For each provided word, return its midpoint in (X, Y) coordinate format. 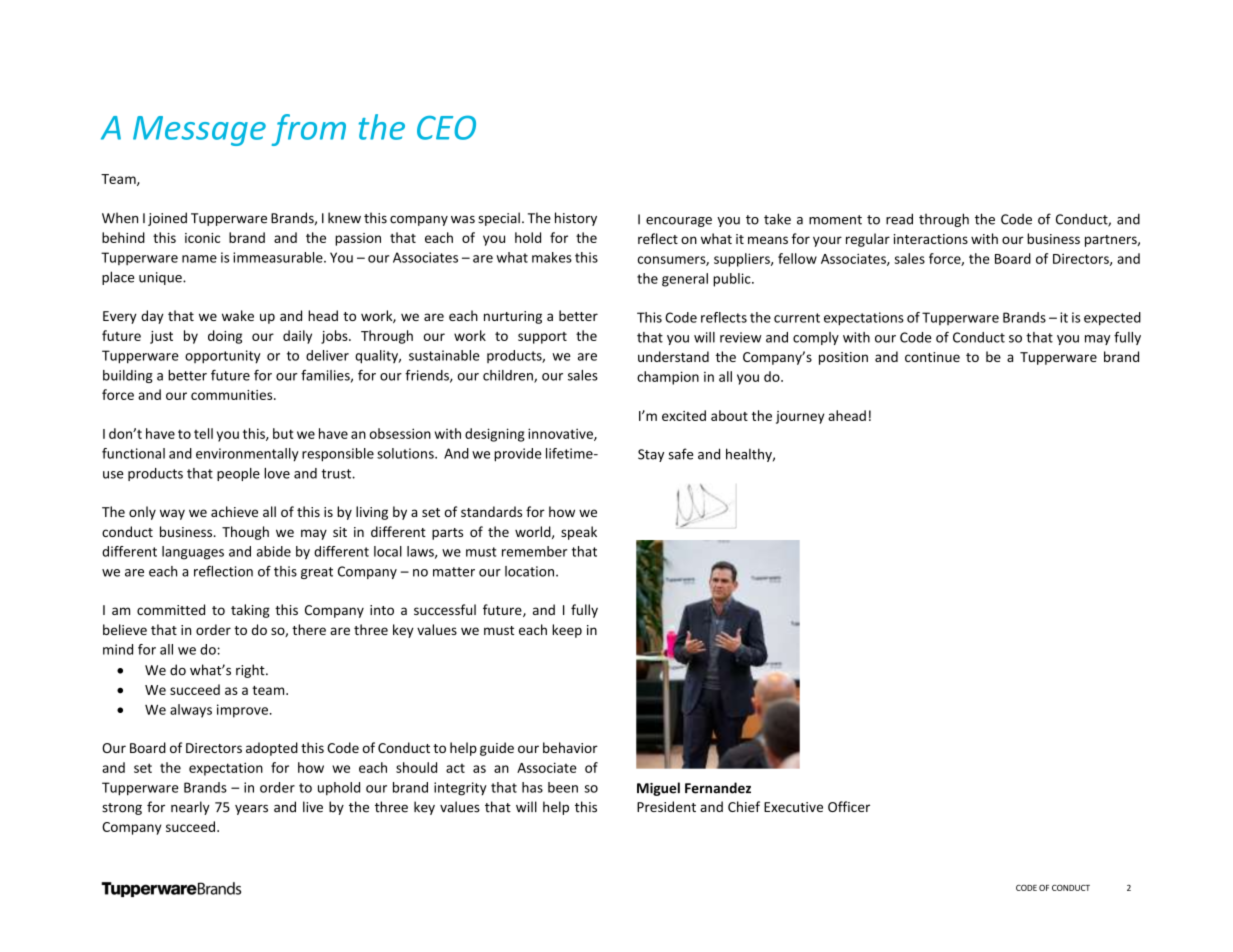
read (899, 219)
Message (199, 131)
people (238, 474)
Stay (651, 455)
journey (800, 417)
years (251, 809)
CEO (446, 127)
